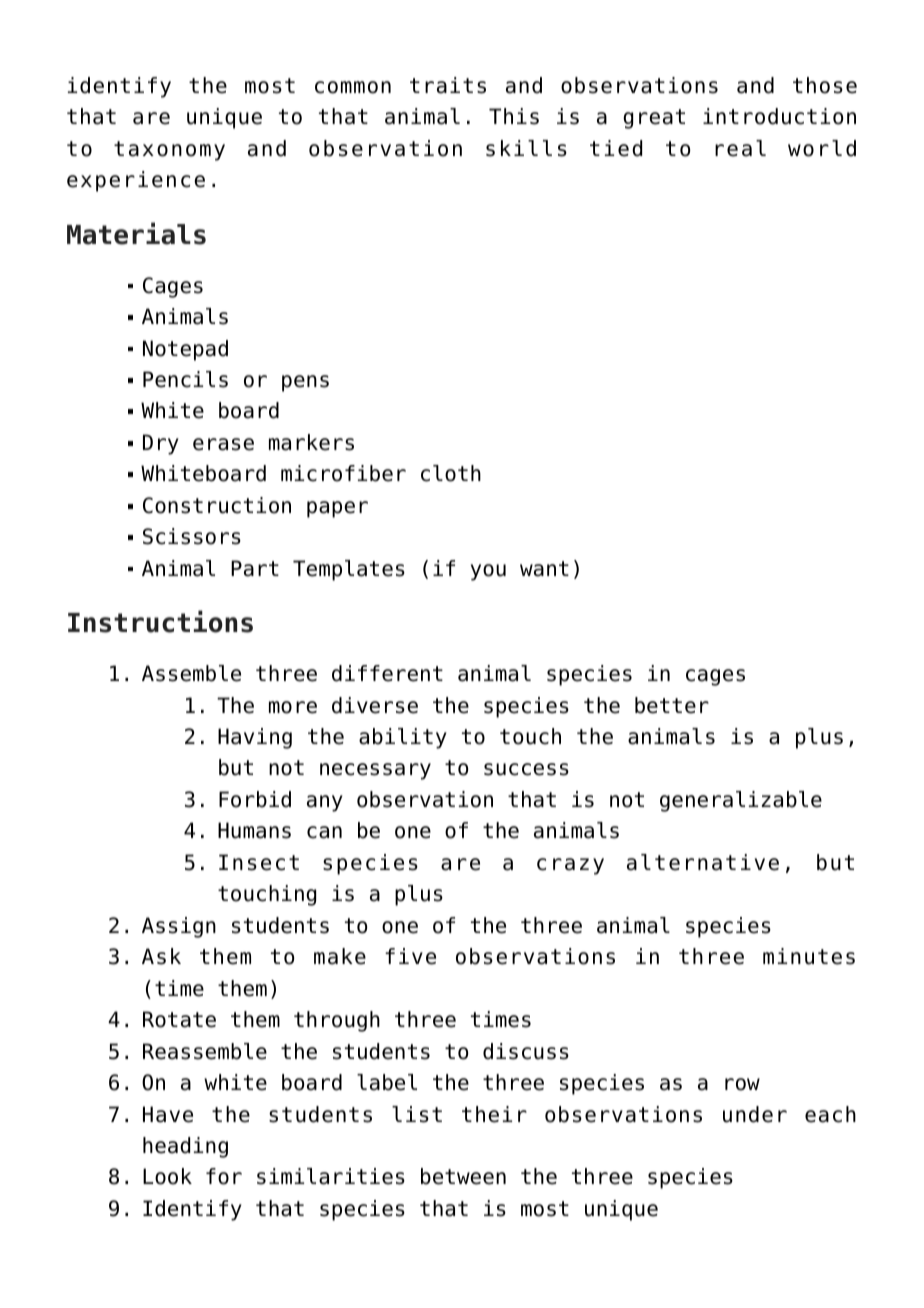  Describe the element at coordinates (160, 621) in the page. I see `Instructions` at that location.
